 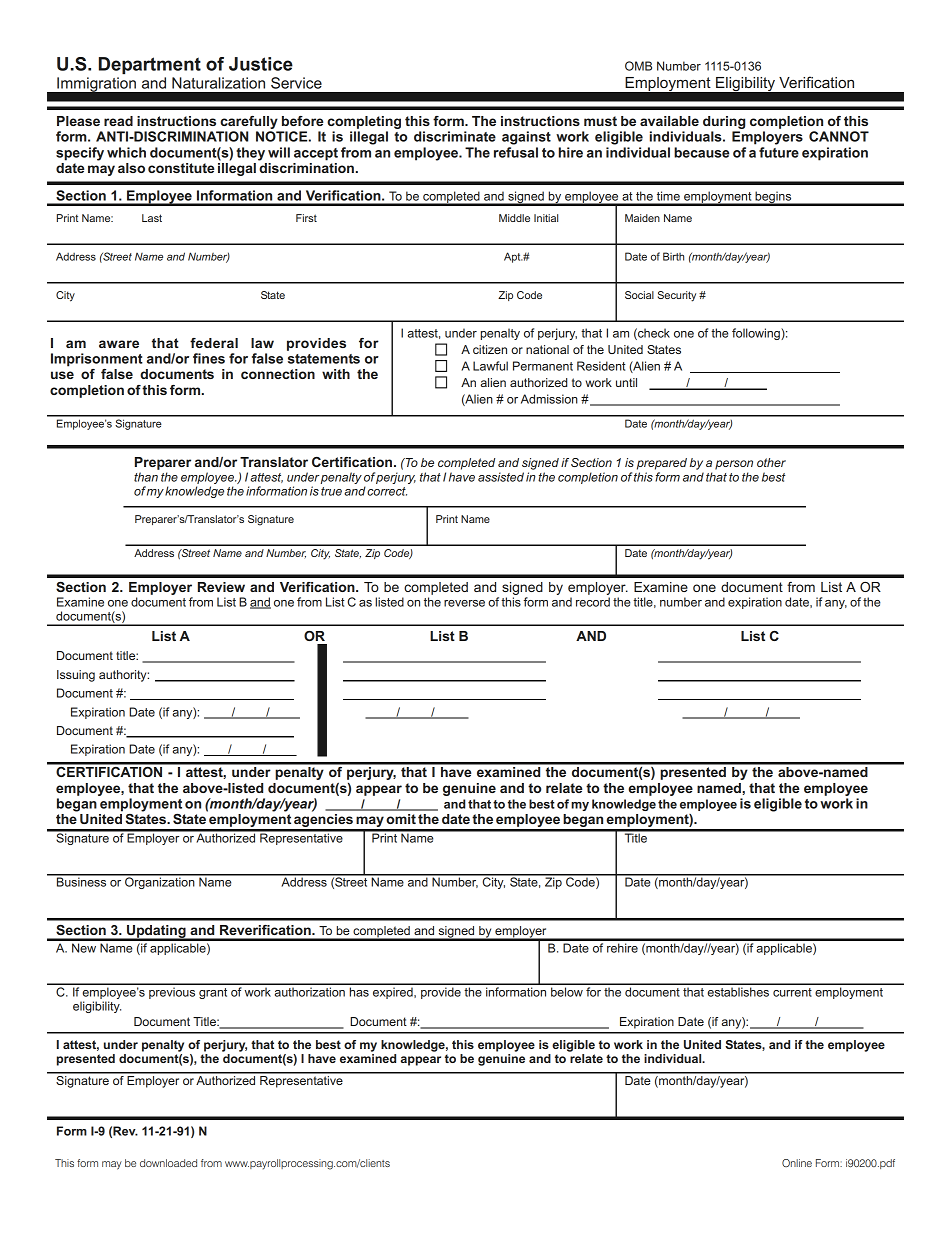 I want to click on discriminate, so click(x=455, y=136).
